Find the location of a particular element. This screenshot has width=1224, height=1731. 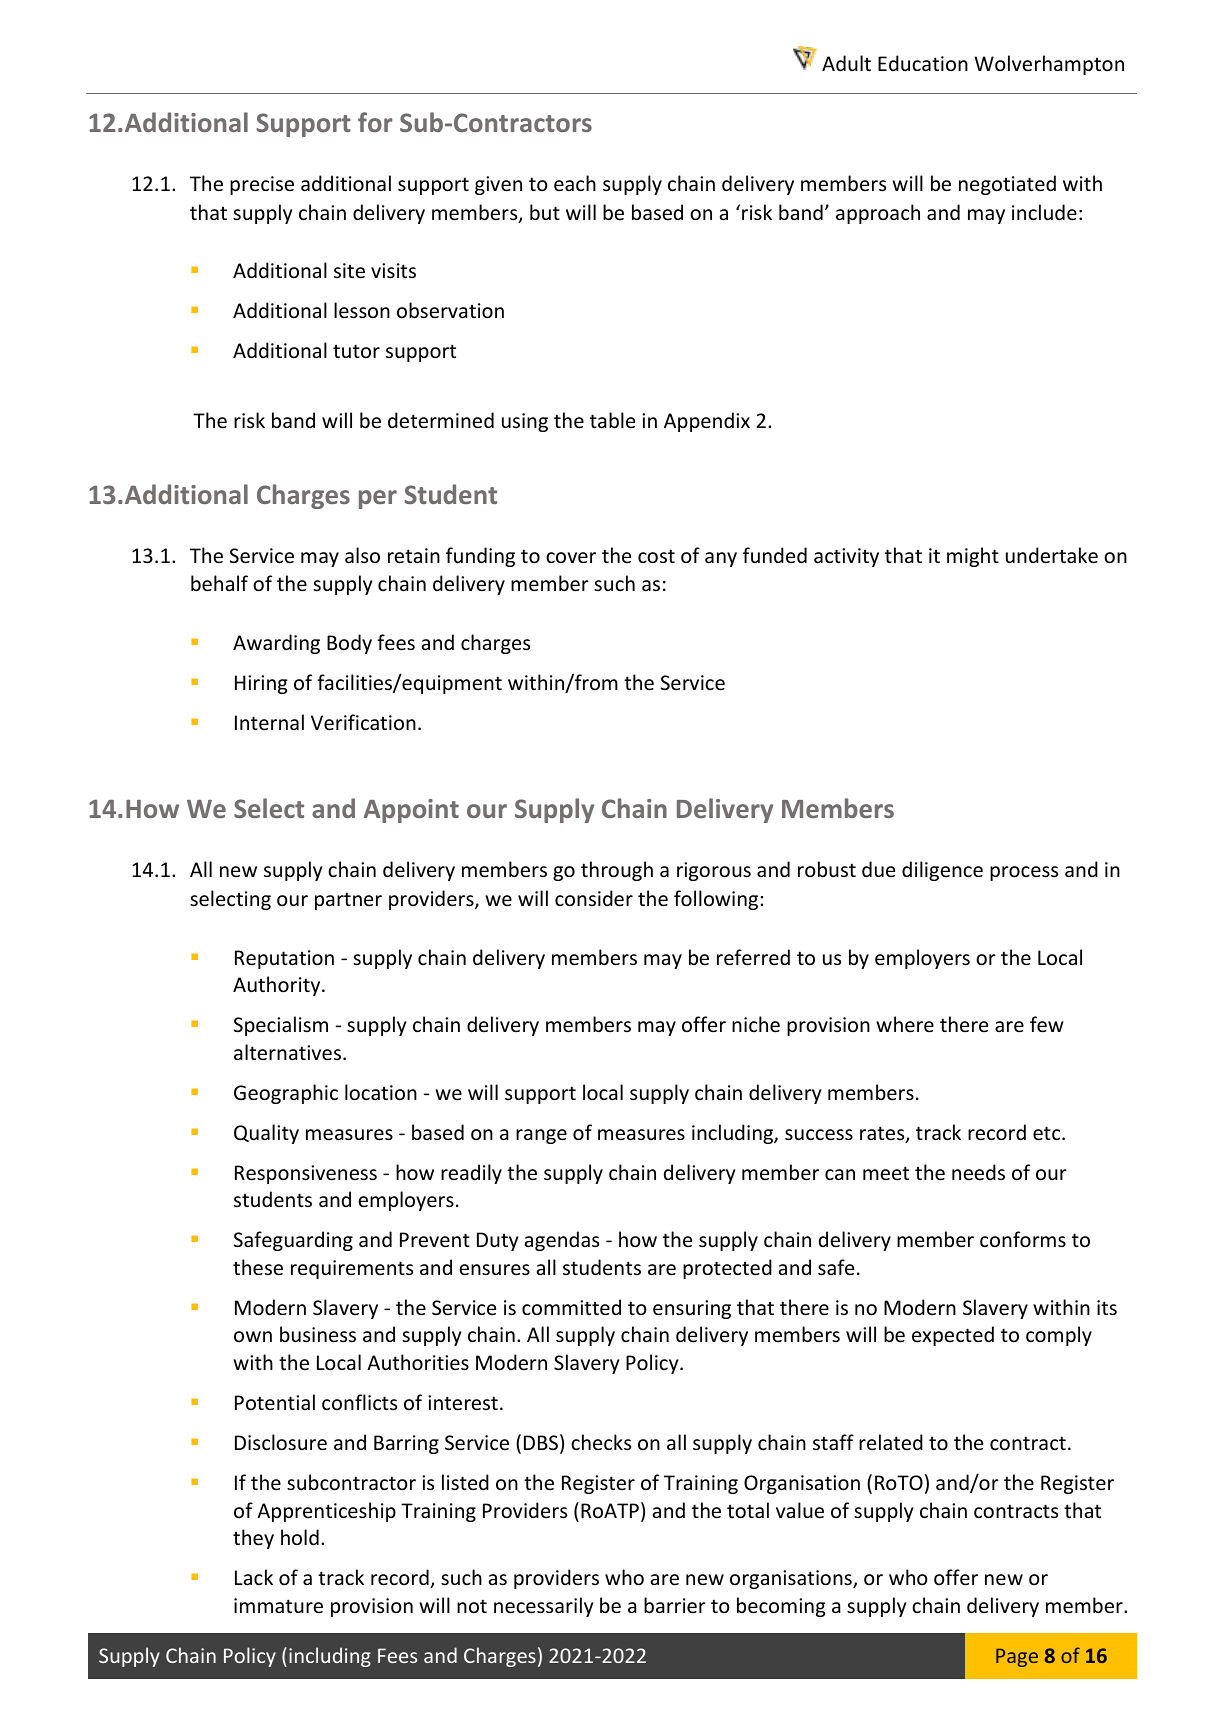

immature is located at coordinates (278, 1606).
